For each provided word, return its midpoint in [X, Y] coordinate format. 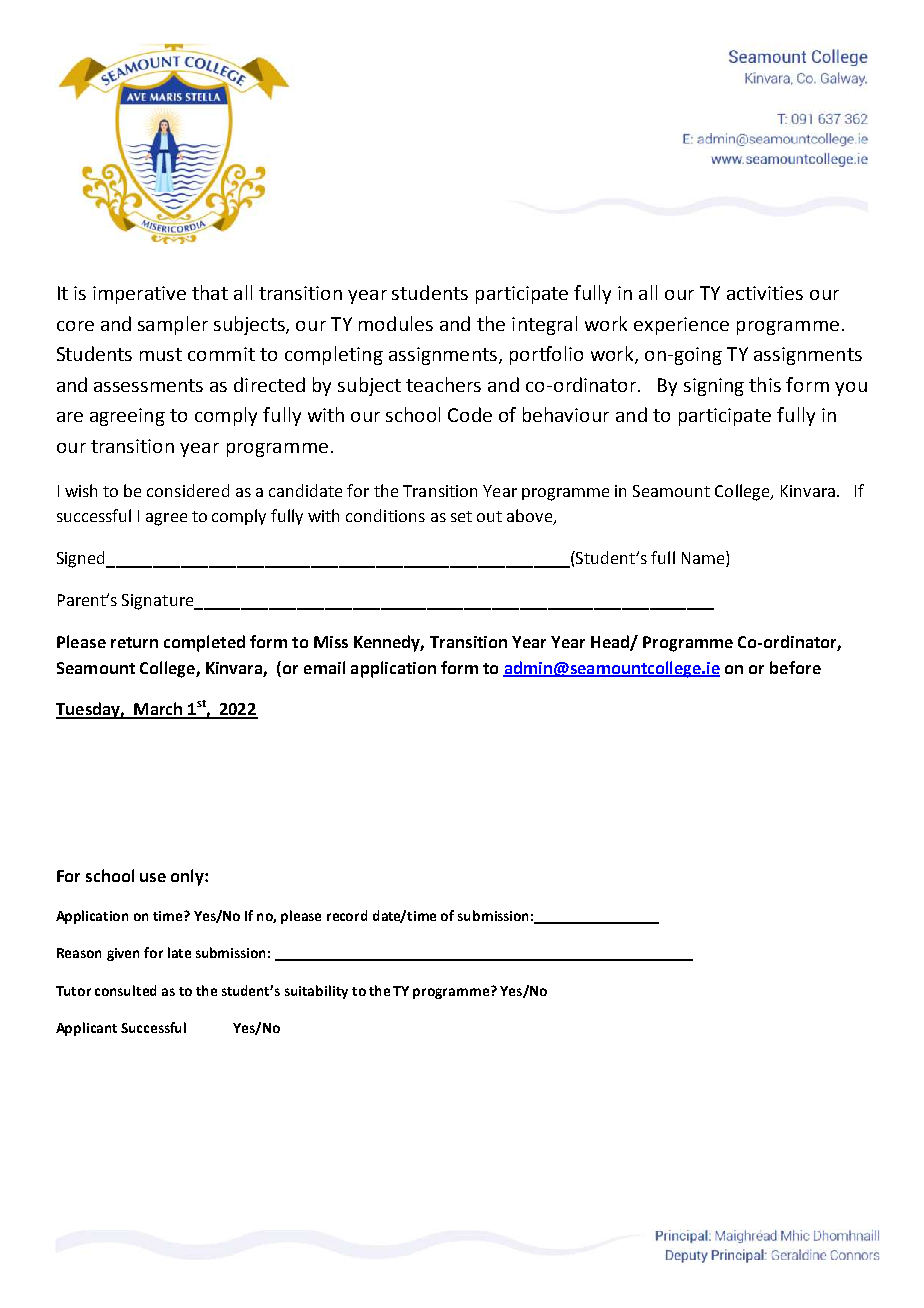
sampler [173, 325]
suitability [316, 992]
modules [396, 323]
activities [765, 293]
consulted [125, 990]
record [347, 915]
